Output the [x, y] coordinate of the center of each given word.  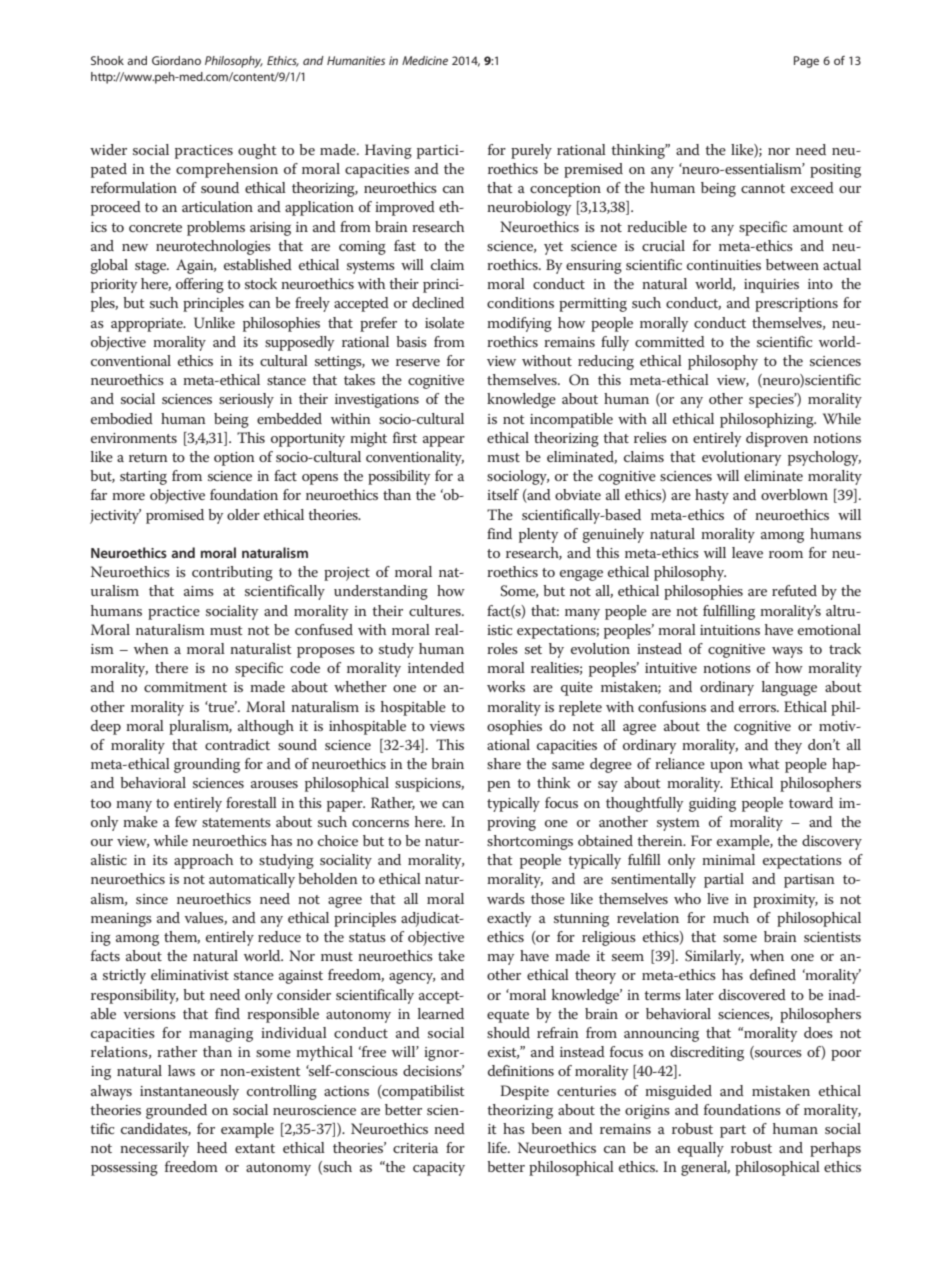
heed [212, 1147]
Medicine [425, 60]
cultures [436, 610]
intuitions [730, 630]
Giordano [176, 60]
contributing [232, 573]
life [498, 1147]
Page [806, 62]
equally [701, 1149]
